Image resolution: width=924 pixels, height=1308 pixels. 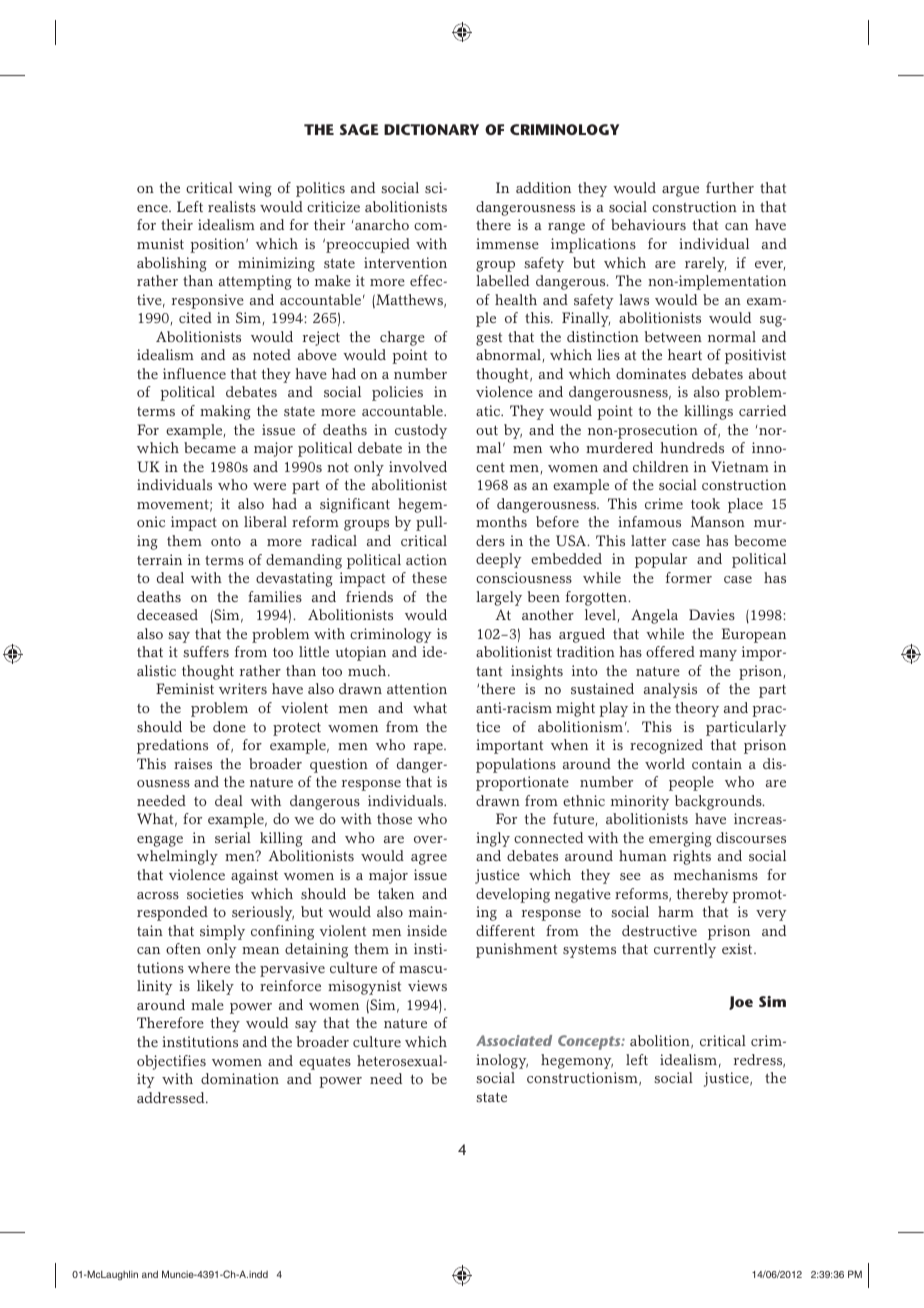 What do you see at coordinates (431, 129) in the image?
I see `DICTIONARY` at bounding box center [431, 129].
